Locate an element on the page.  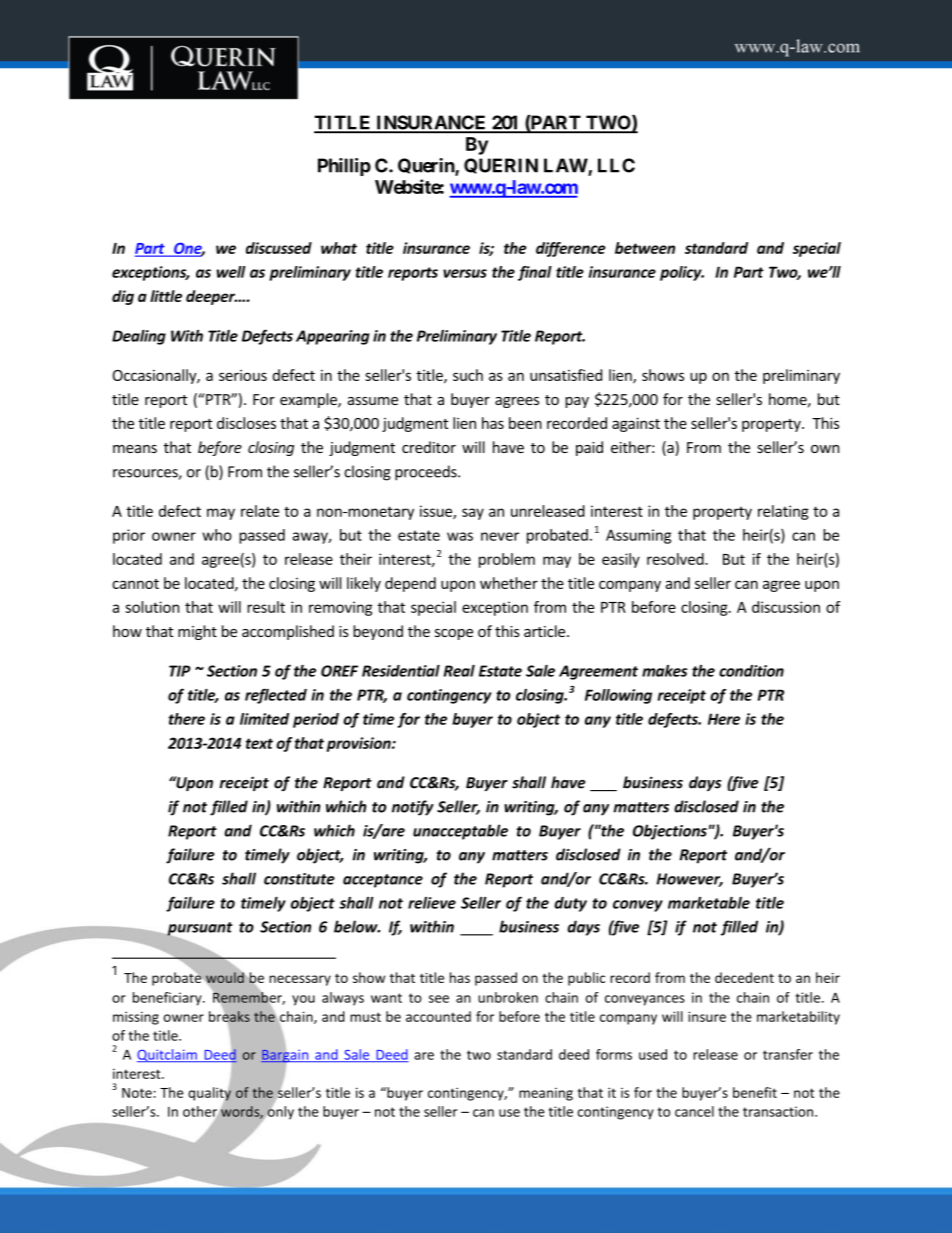
meaning is located at coordinates (546, 1094).
